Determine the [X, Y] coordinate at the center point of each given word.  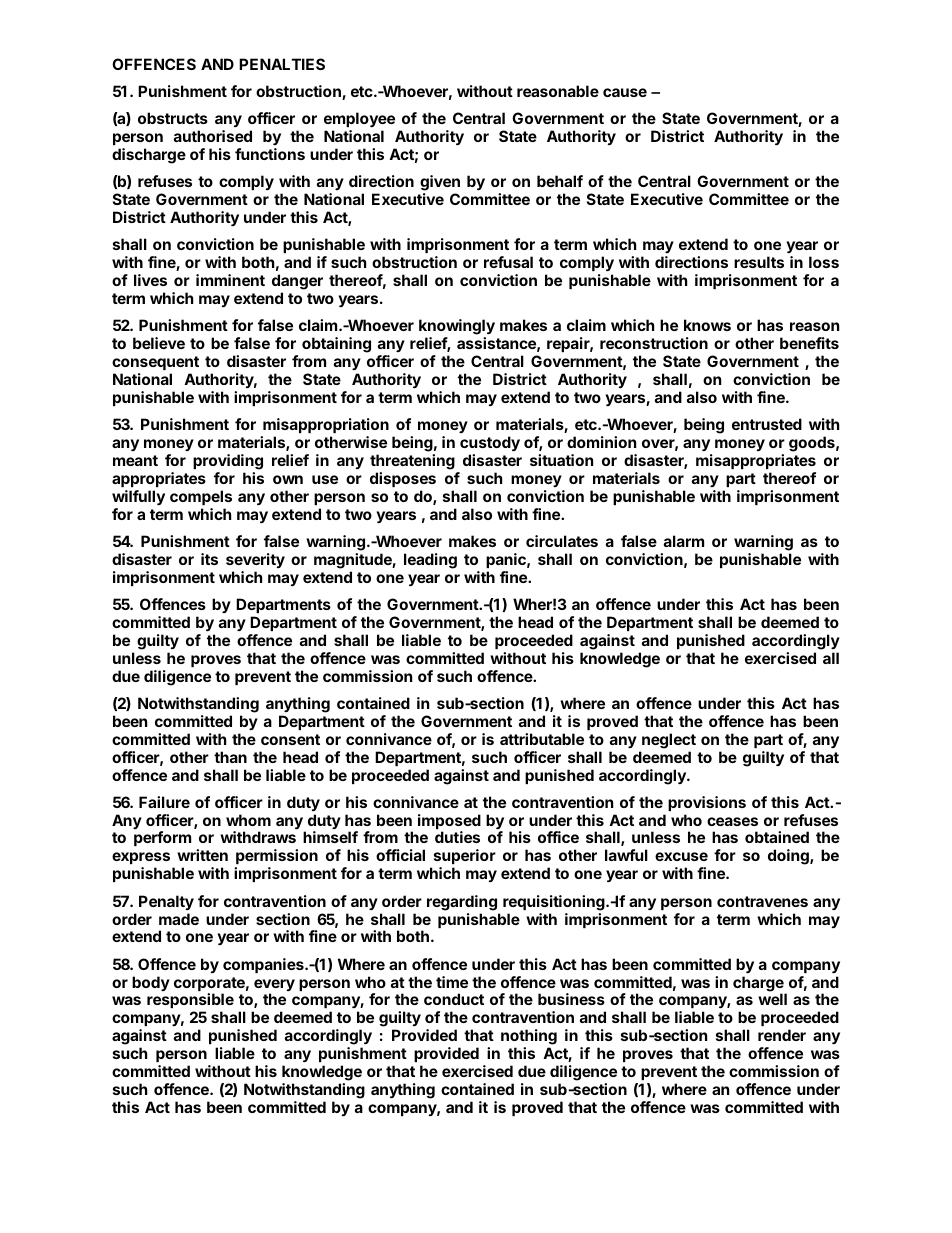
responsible [190, 1002]
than [230, 757]
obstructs [173, 118]
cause [625, 92]
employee [359, 121]
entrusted [767, 424]
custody [490, 443]
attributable [542, 739]
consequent [155, 363]
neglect [669, 741]
